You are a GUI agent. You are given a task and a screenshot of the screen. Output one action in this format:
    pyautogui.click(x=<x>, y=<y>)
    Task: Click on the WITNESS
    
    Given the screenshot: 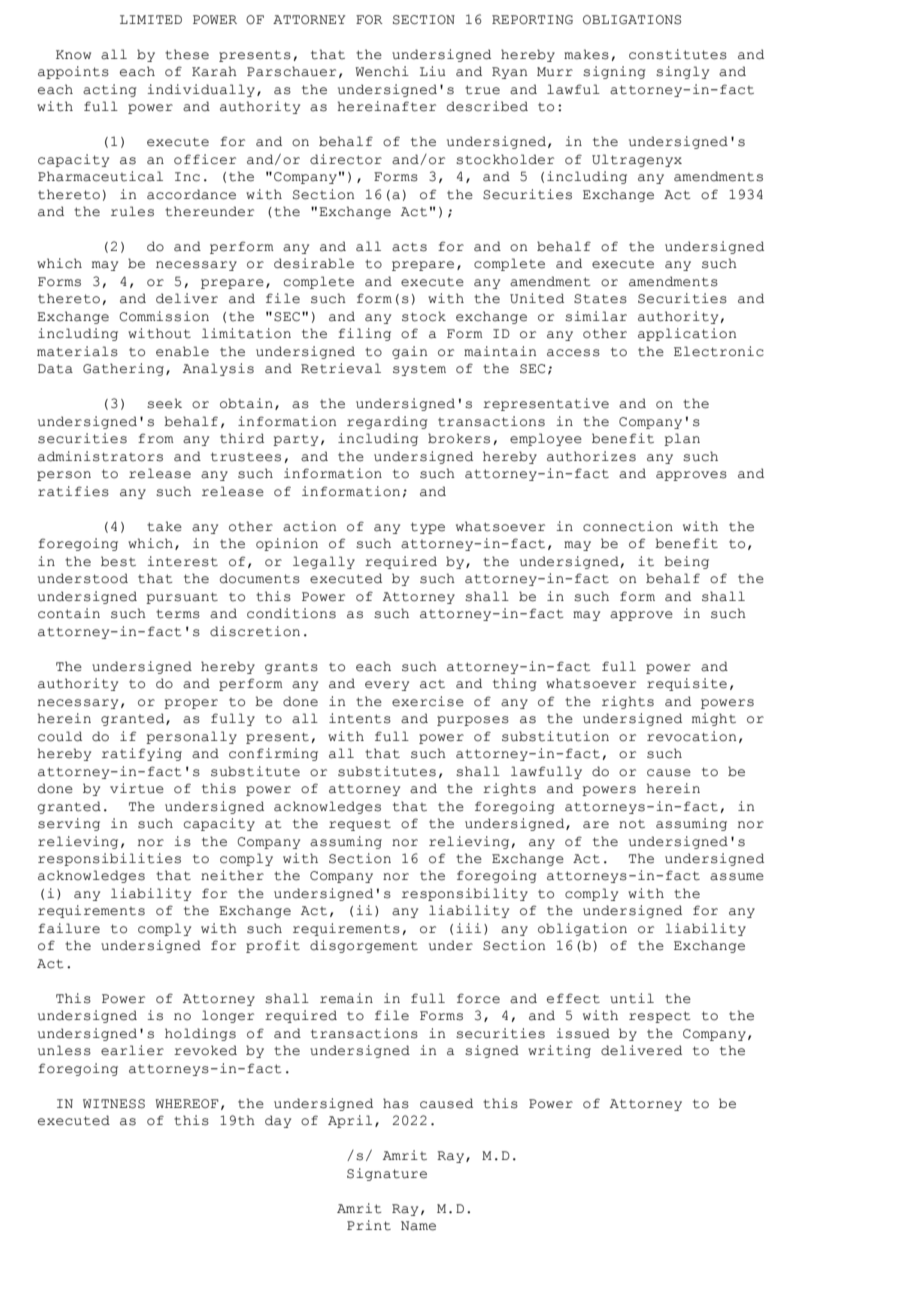 What is the action you would take?
    pyautogui.click(x=114, y=1104)
